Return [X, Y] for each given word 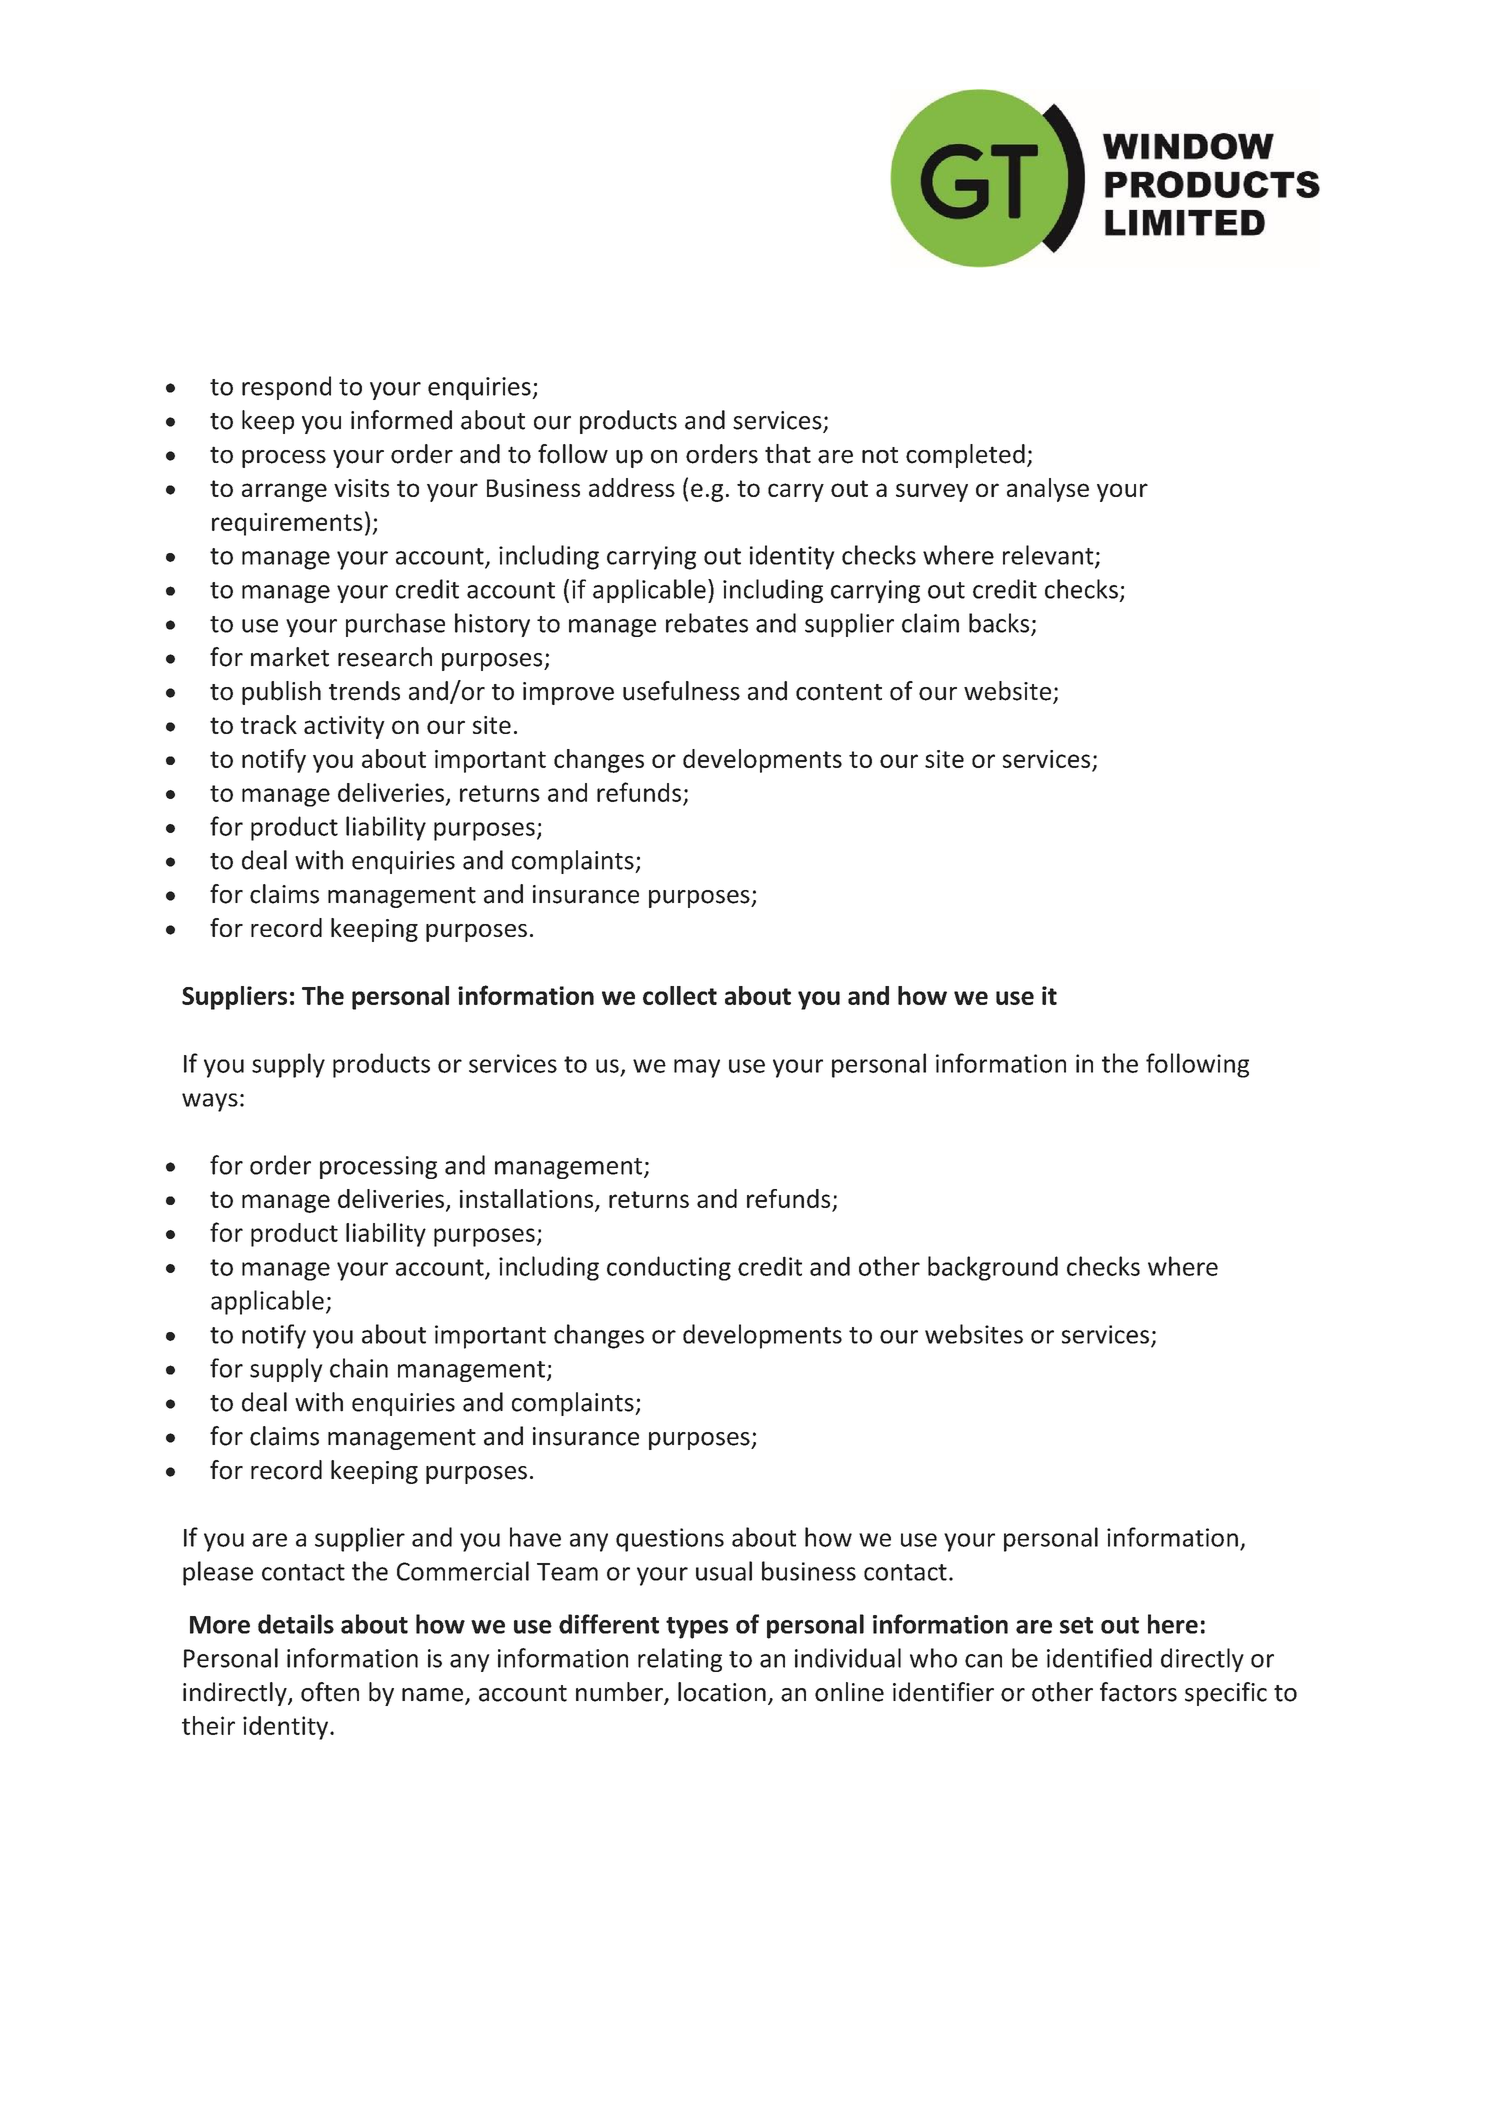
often [330, 1692]
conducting [669, 1268]
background [993, 1268]
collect [680, 995]
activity [344, 727]
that [788, 454]
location [722, 1692]
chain [359, 1368]
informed [401, 420]
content [839, 692]
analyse [1048, 490]
